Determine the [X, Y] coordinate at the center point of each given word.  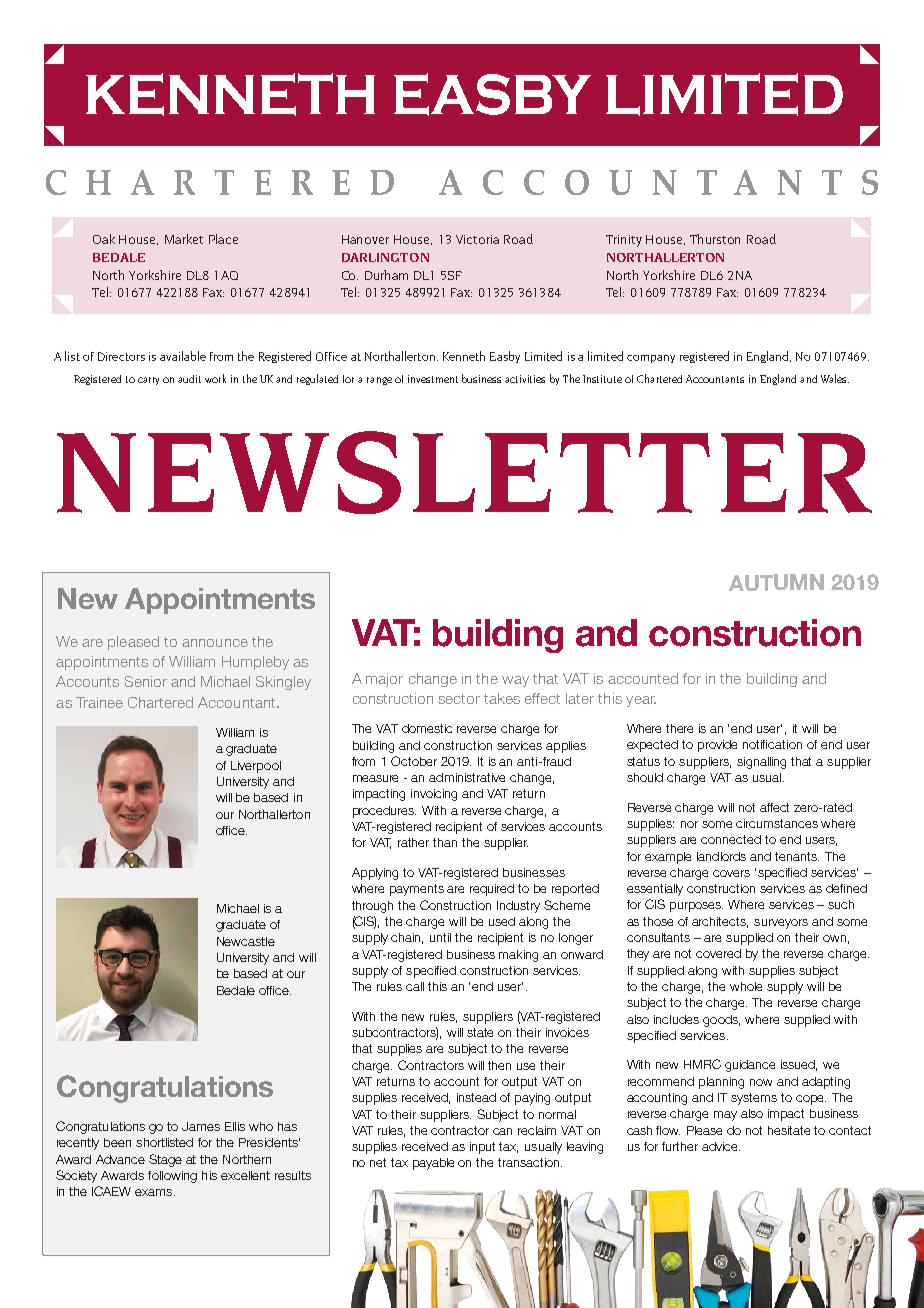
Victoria [477, 239]
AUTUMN [776, 582]
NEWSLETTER [464, 472]
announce [215, 643]
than [445, 842]
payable [433, 1164]
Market [184, 239]
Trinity [624, 241]
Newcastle [246, 941]
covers [731, 873]
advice [721, 1146]
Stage [165, 1160]
